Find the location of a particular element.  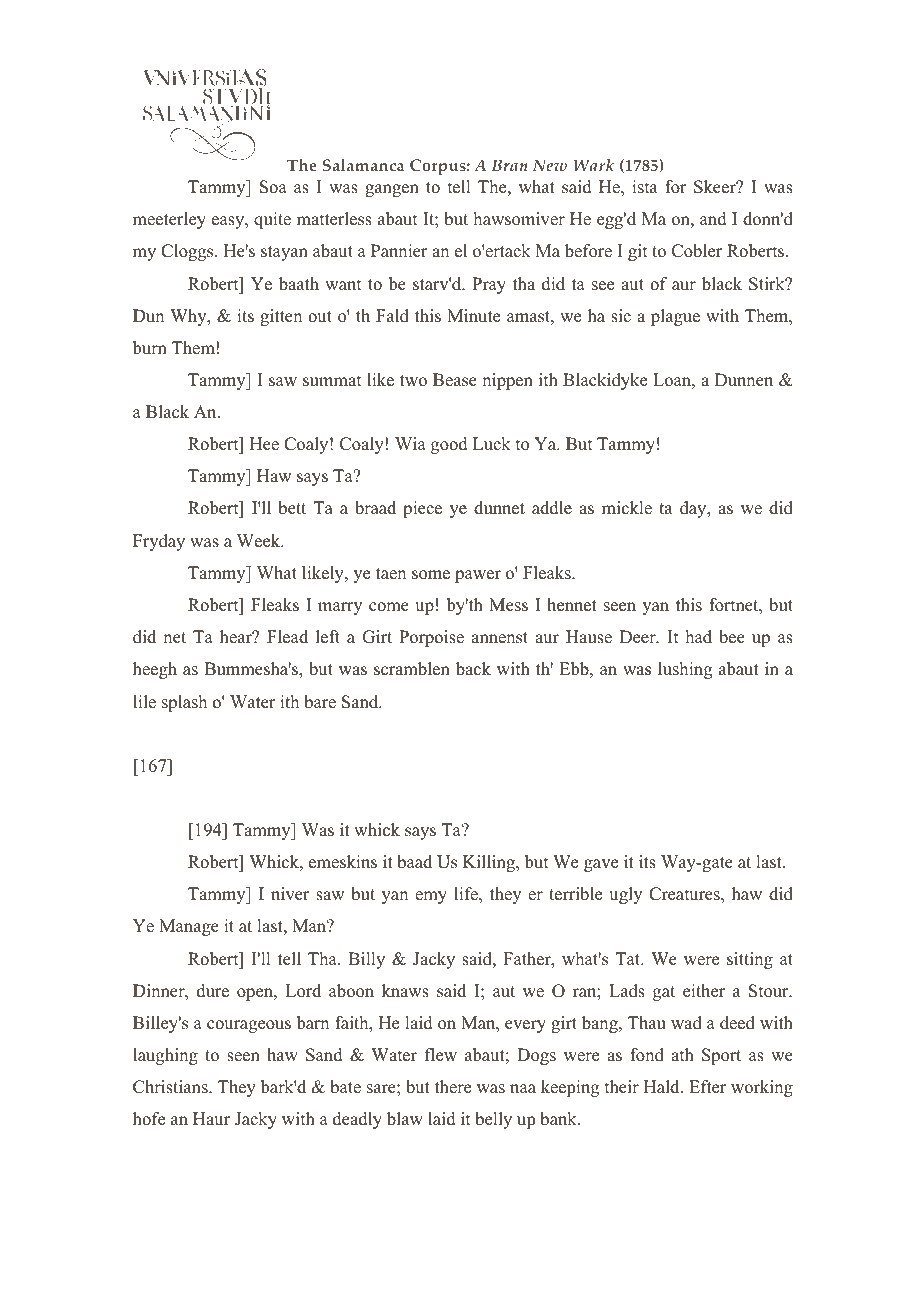

plague is located at coordinates (675, 317).
